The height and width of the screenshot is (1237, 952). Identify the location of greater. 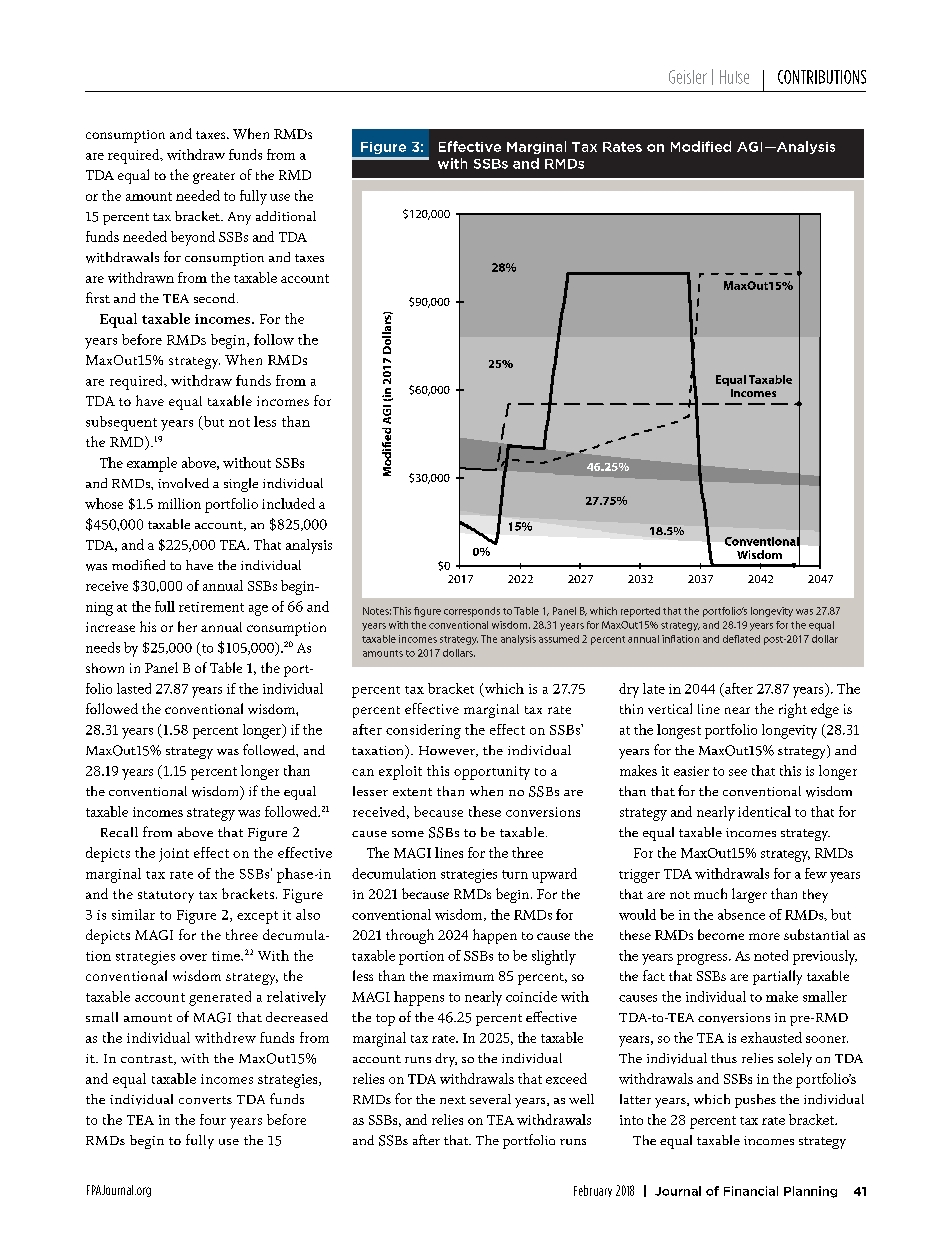
(214, 178).
